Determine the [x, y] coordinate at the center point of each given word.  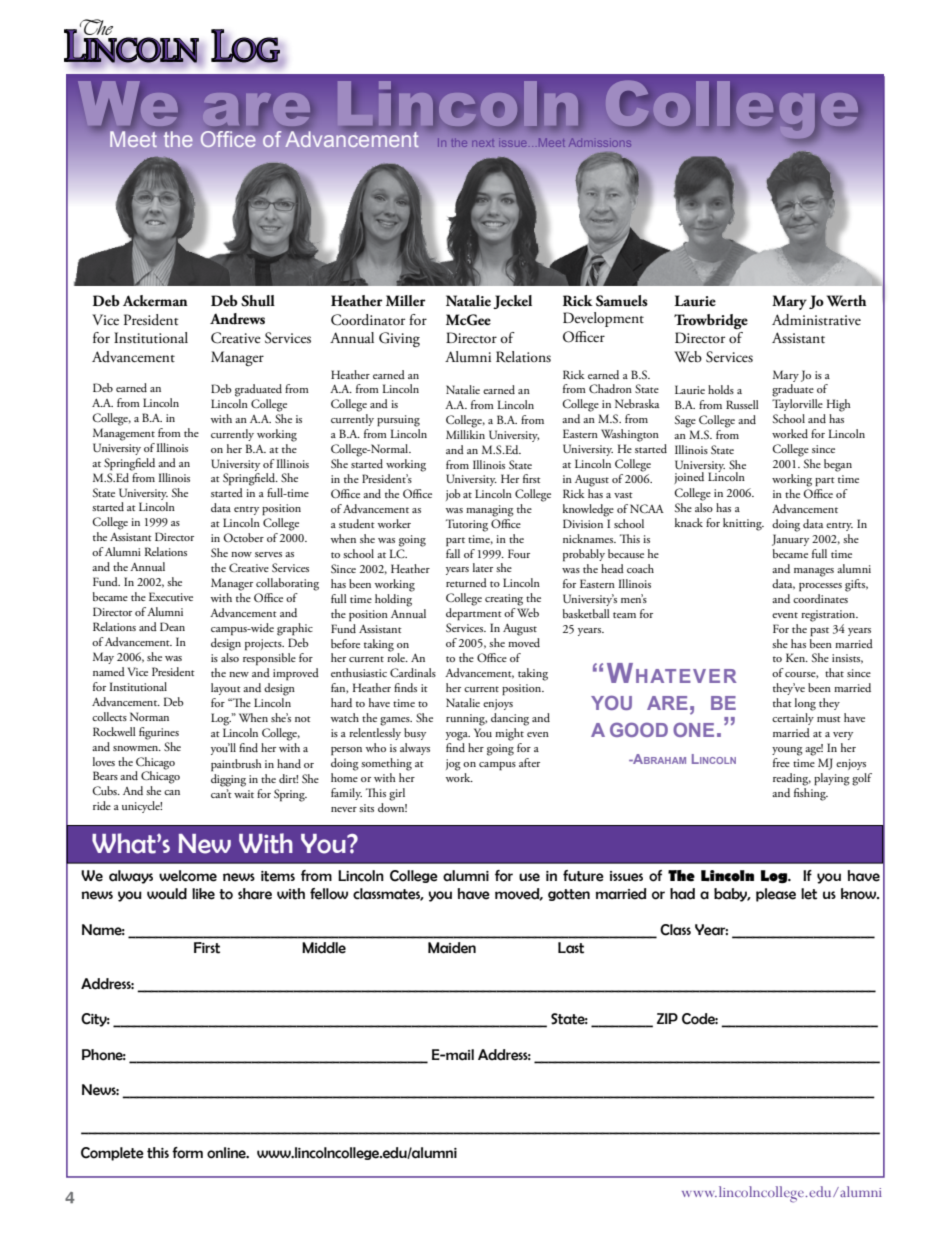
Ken [796, 657]
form [187, 1153]
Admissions [600, 142]
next [483, 143]
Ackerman [155, 300]
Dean [172, 626]
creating [504, 600]
